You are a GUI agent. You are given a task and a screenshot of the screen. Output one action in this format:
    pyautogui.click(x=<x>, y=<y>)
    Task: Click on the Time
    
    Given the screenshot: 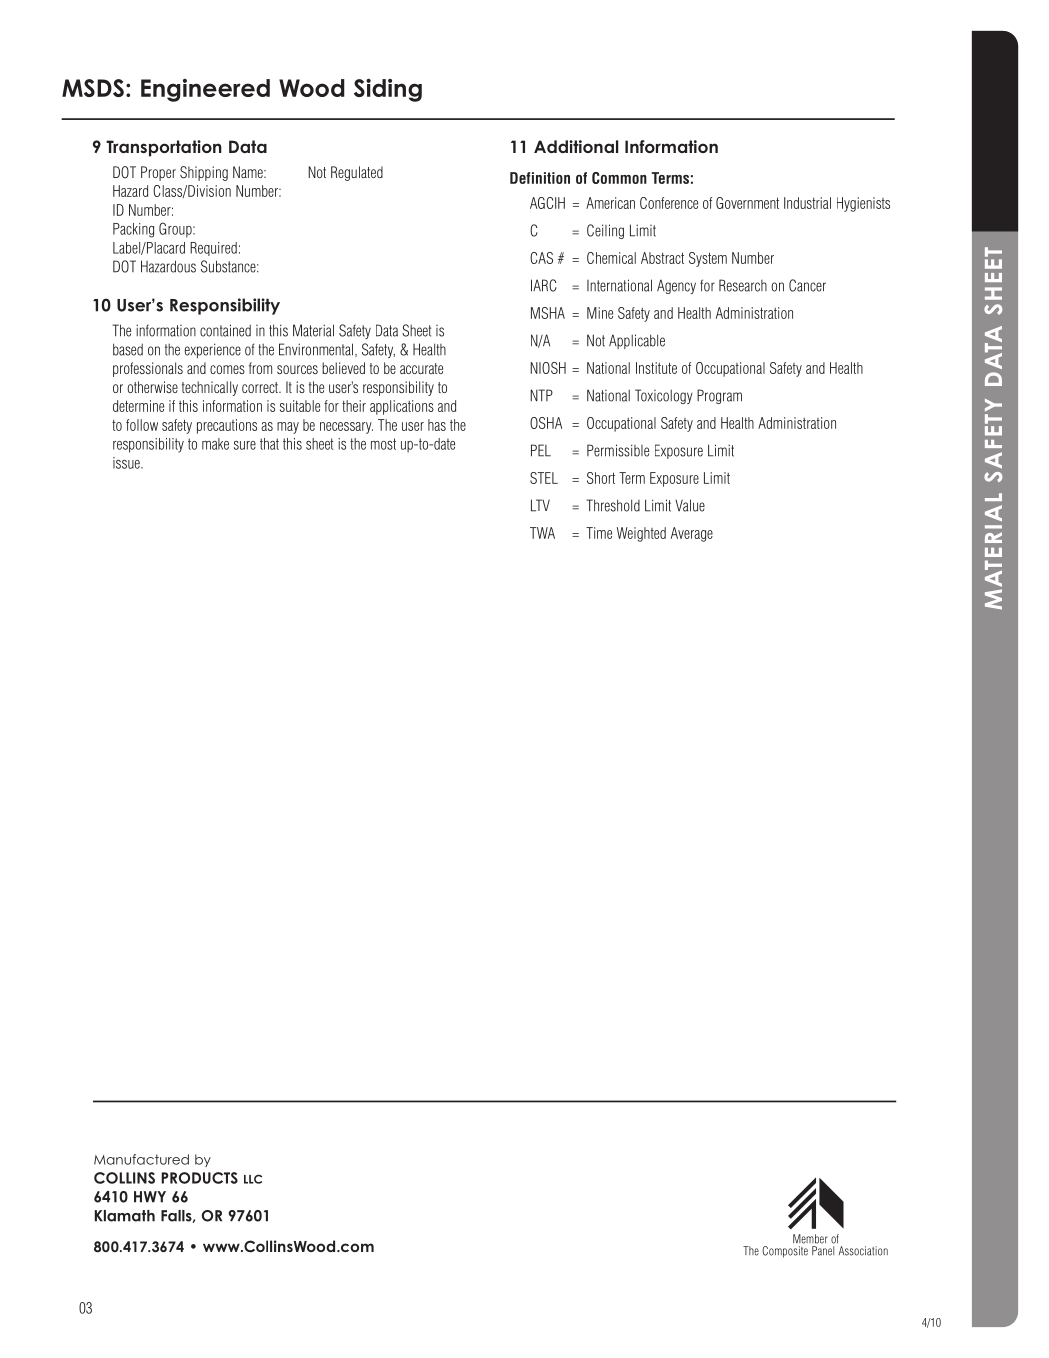 What is the action you would take?
    pyautogui.click(x=599, y=533)
